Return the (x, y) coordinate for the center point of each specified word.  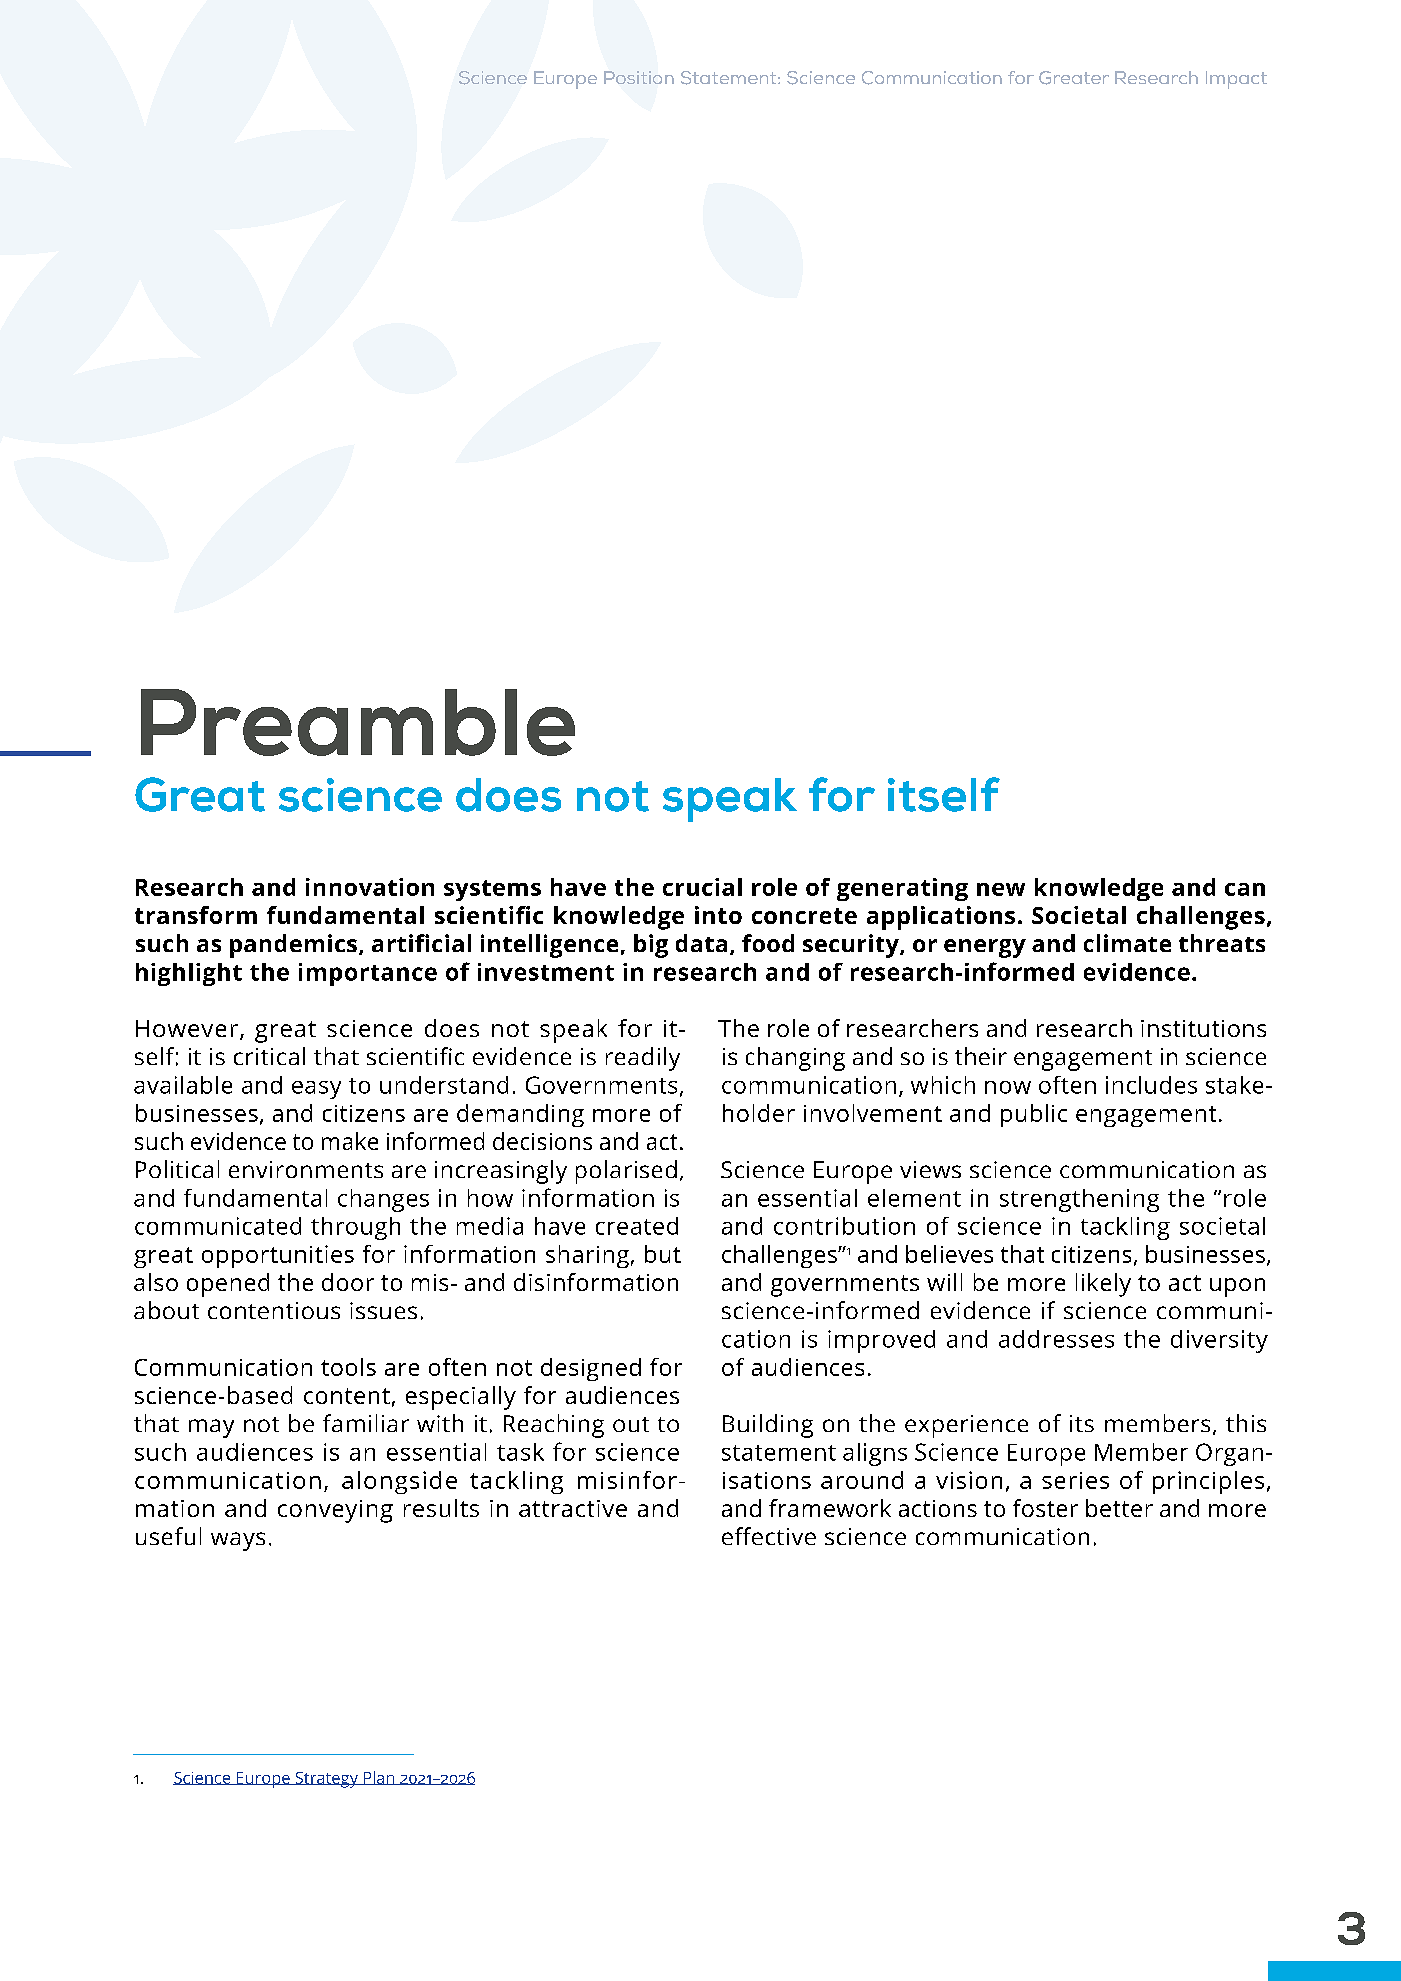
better (1119, 1508)
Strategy (326, 1780)
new (1001, 889)
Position (639, 77)
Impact (1236, 80)
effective (769, 1536)
